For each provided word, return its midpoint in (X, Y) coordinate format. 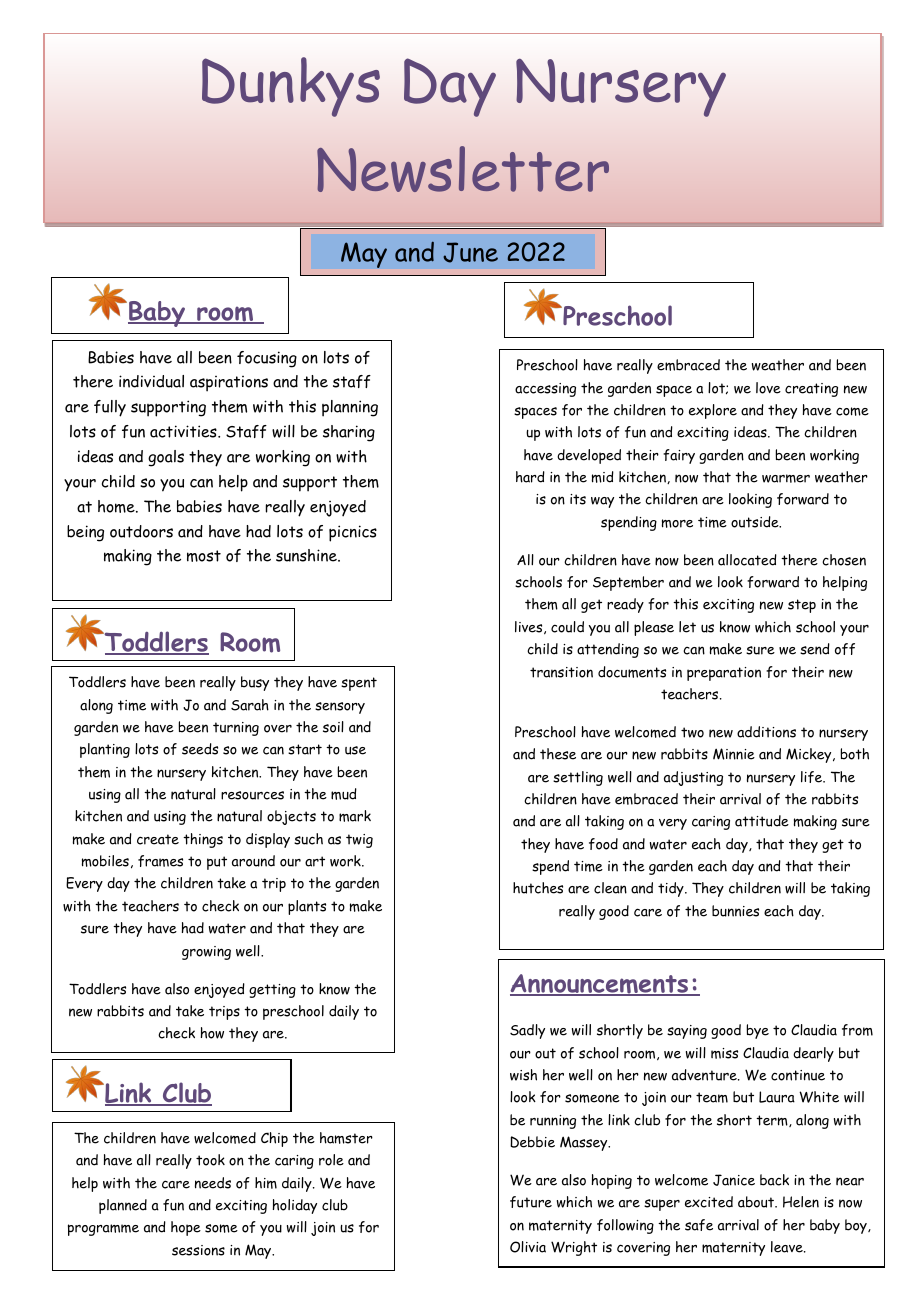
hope (186, 1228)
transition (561, 672)
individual (151, 381)
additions (766, 732)
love (768, 388)
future (531, 1202)
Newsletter (463, 169)
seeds (200, 749)
